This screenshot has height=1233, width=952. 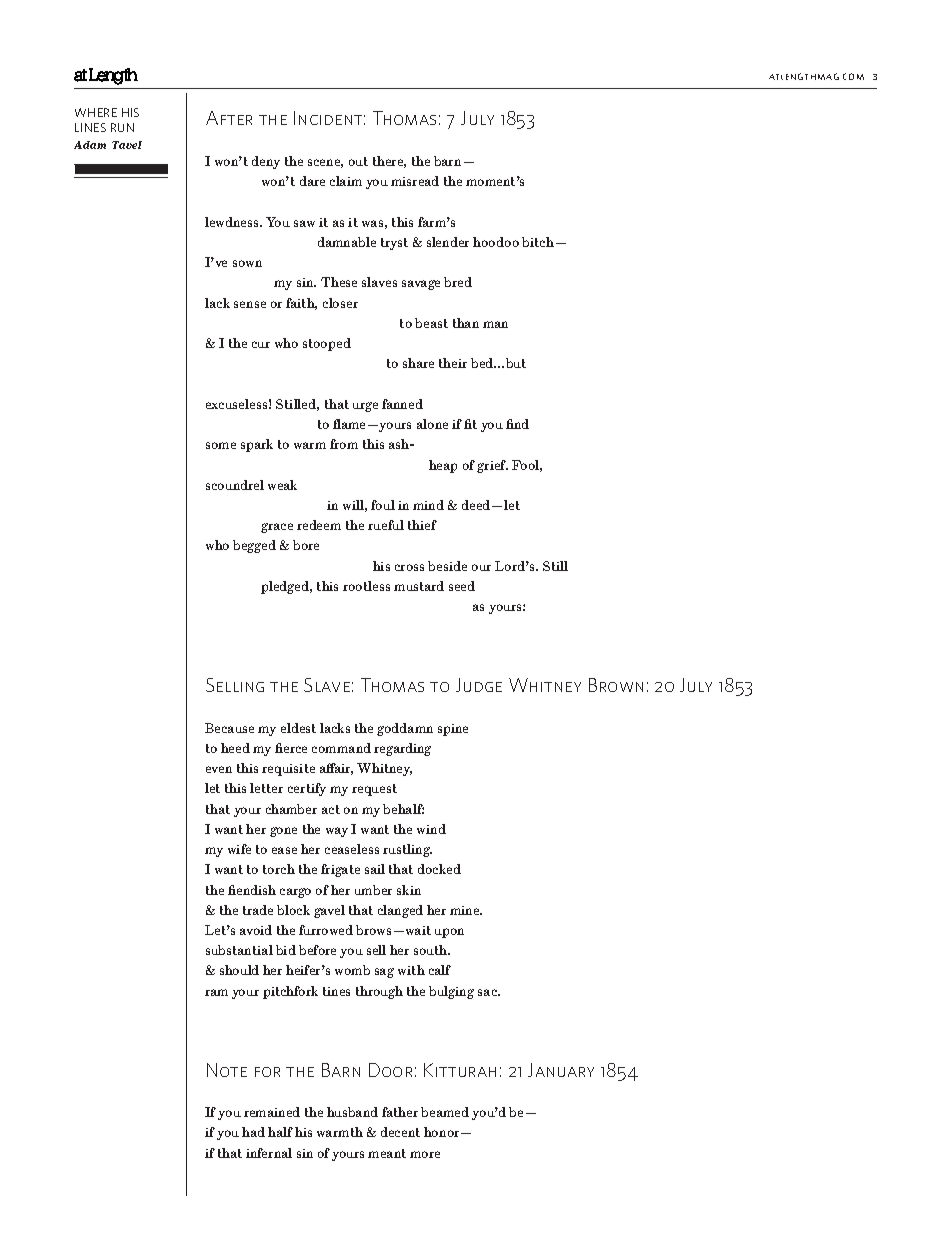 I want to click on some, so click(x=221, y=445).
